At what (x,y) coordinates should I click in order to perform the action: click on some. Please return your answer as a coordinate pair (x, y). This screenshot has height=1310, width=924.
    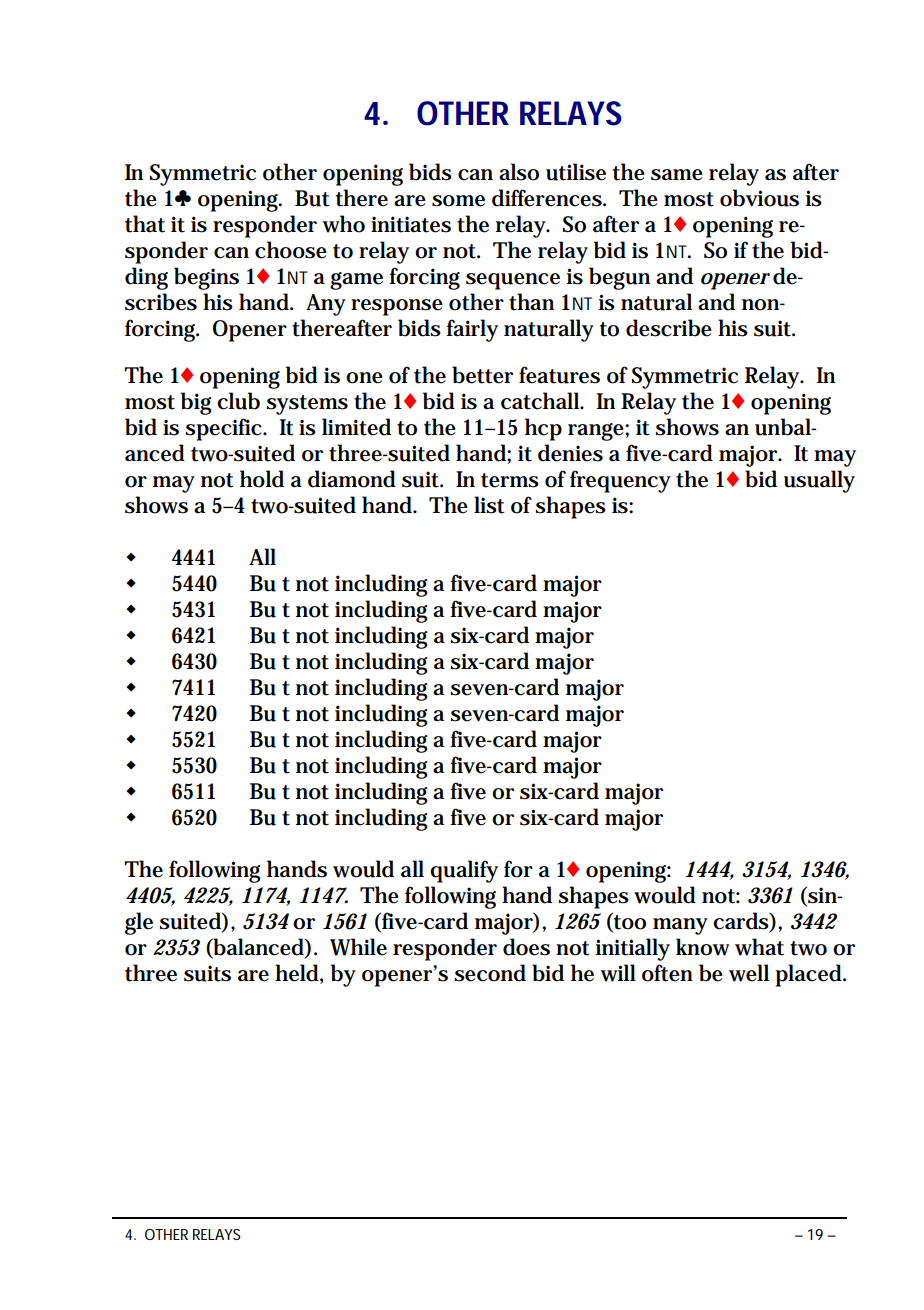
    Looking at the image, I should click on (458, 201).
